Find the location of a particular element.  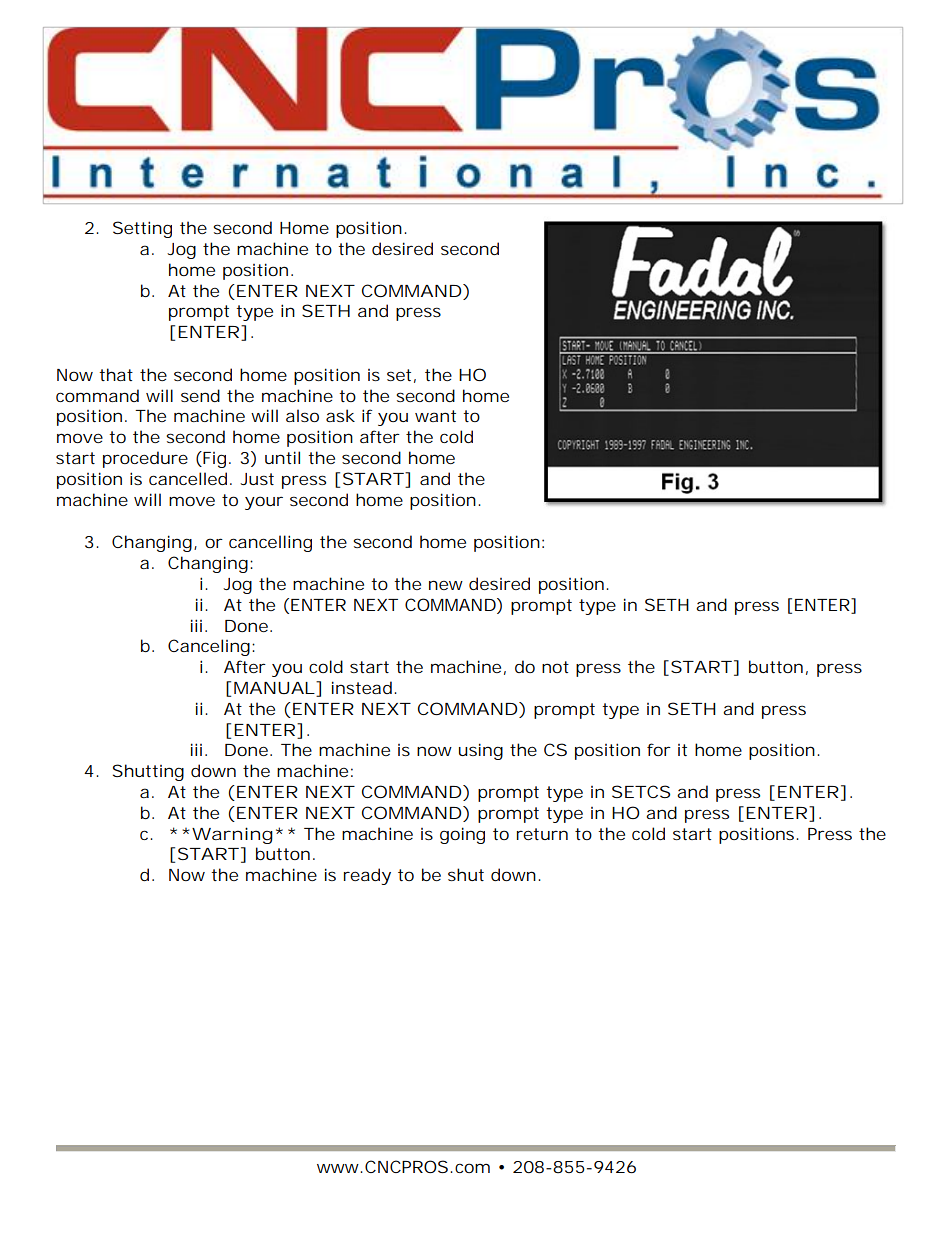

ask is located at coordinates (340, 415).
